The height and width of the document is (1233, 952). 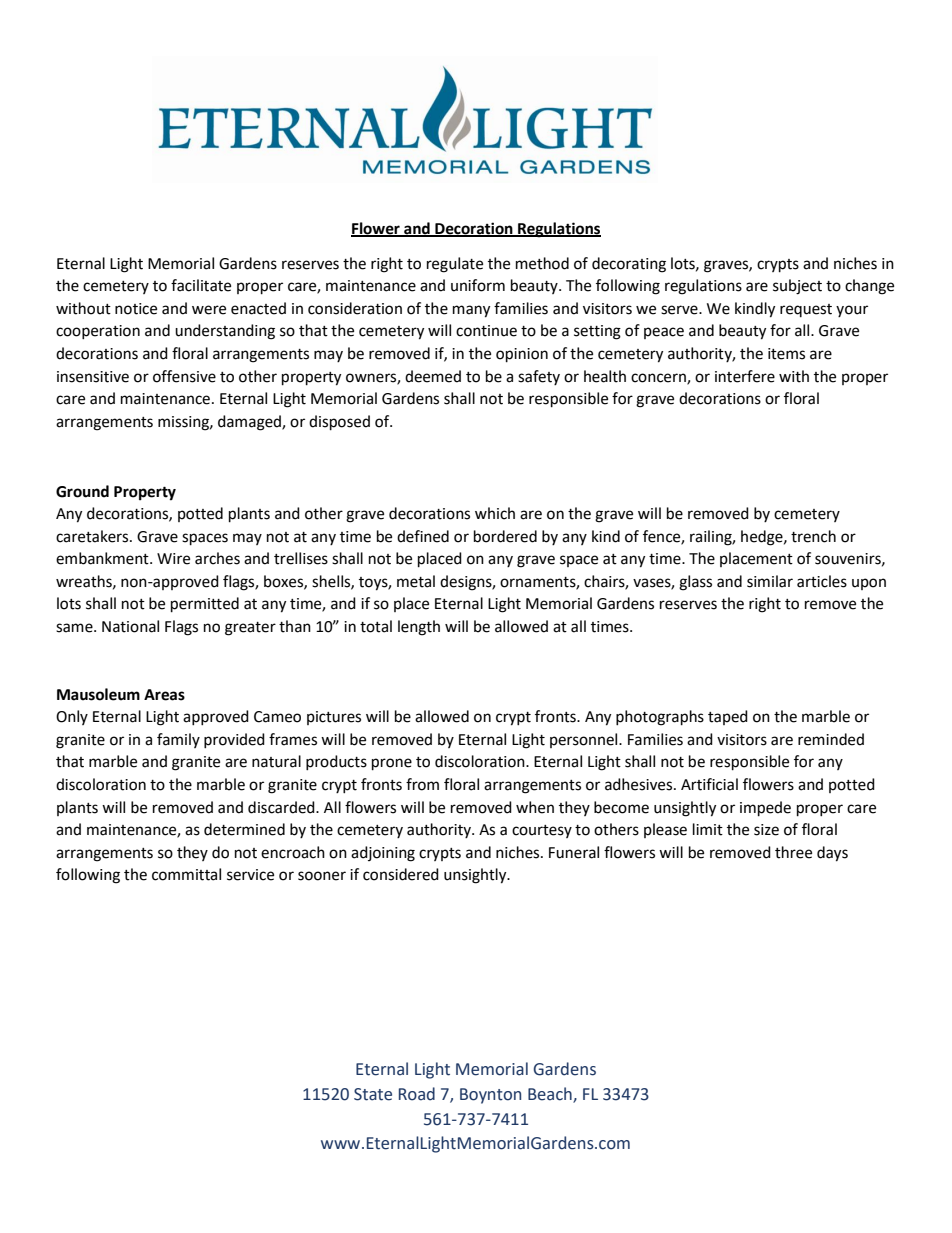 What do you see at coordinates (765, 809) in the document?
I see `impede` at bounding box center [765, 809].
